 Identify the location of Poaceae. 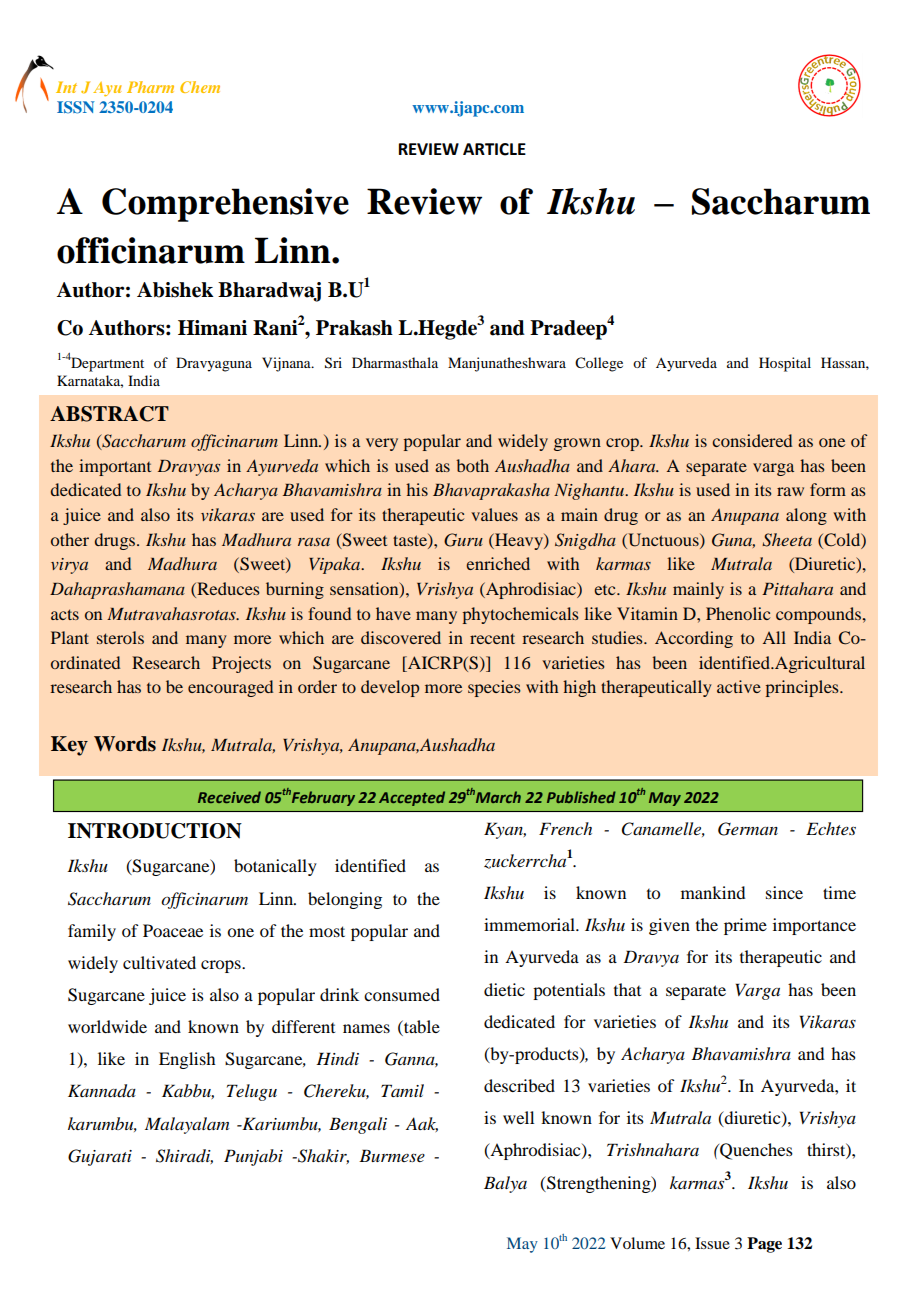
(173, 930).
